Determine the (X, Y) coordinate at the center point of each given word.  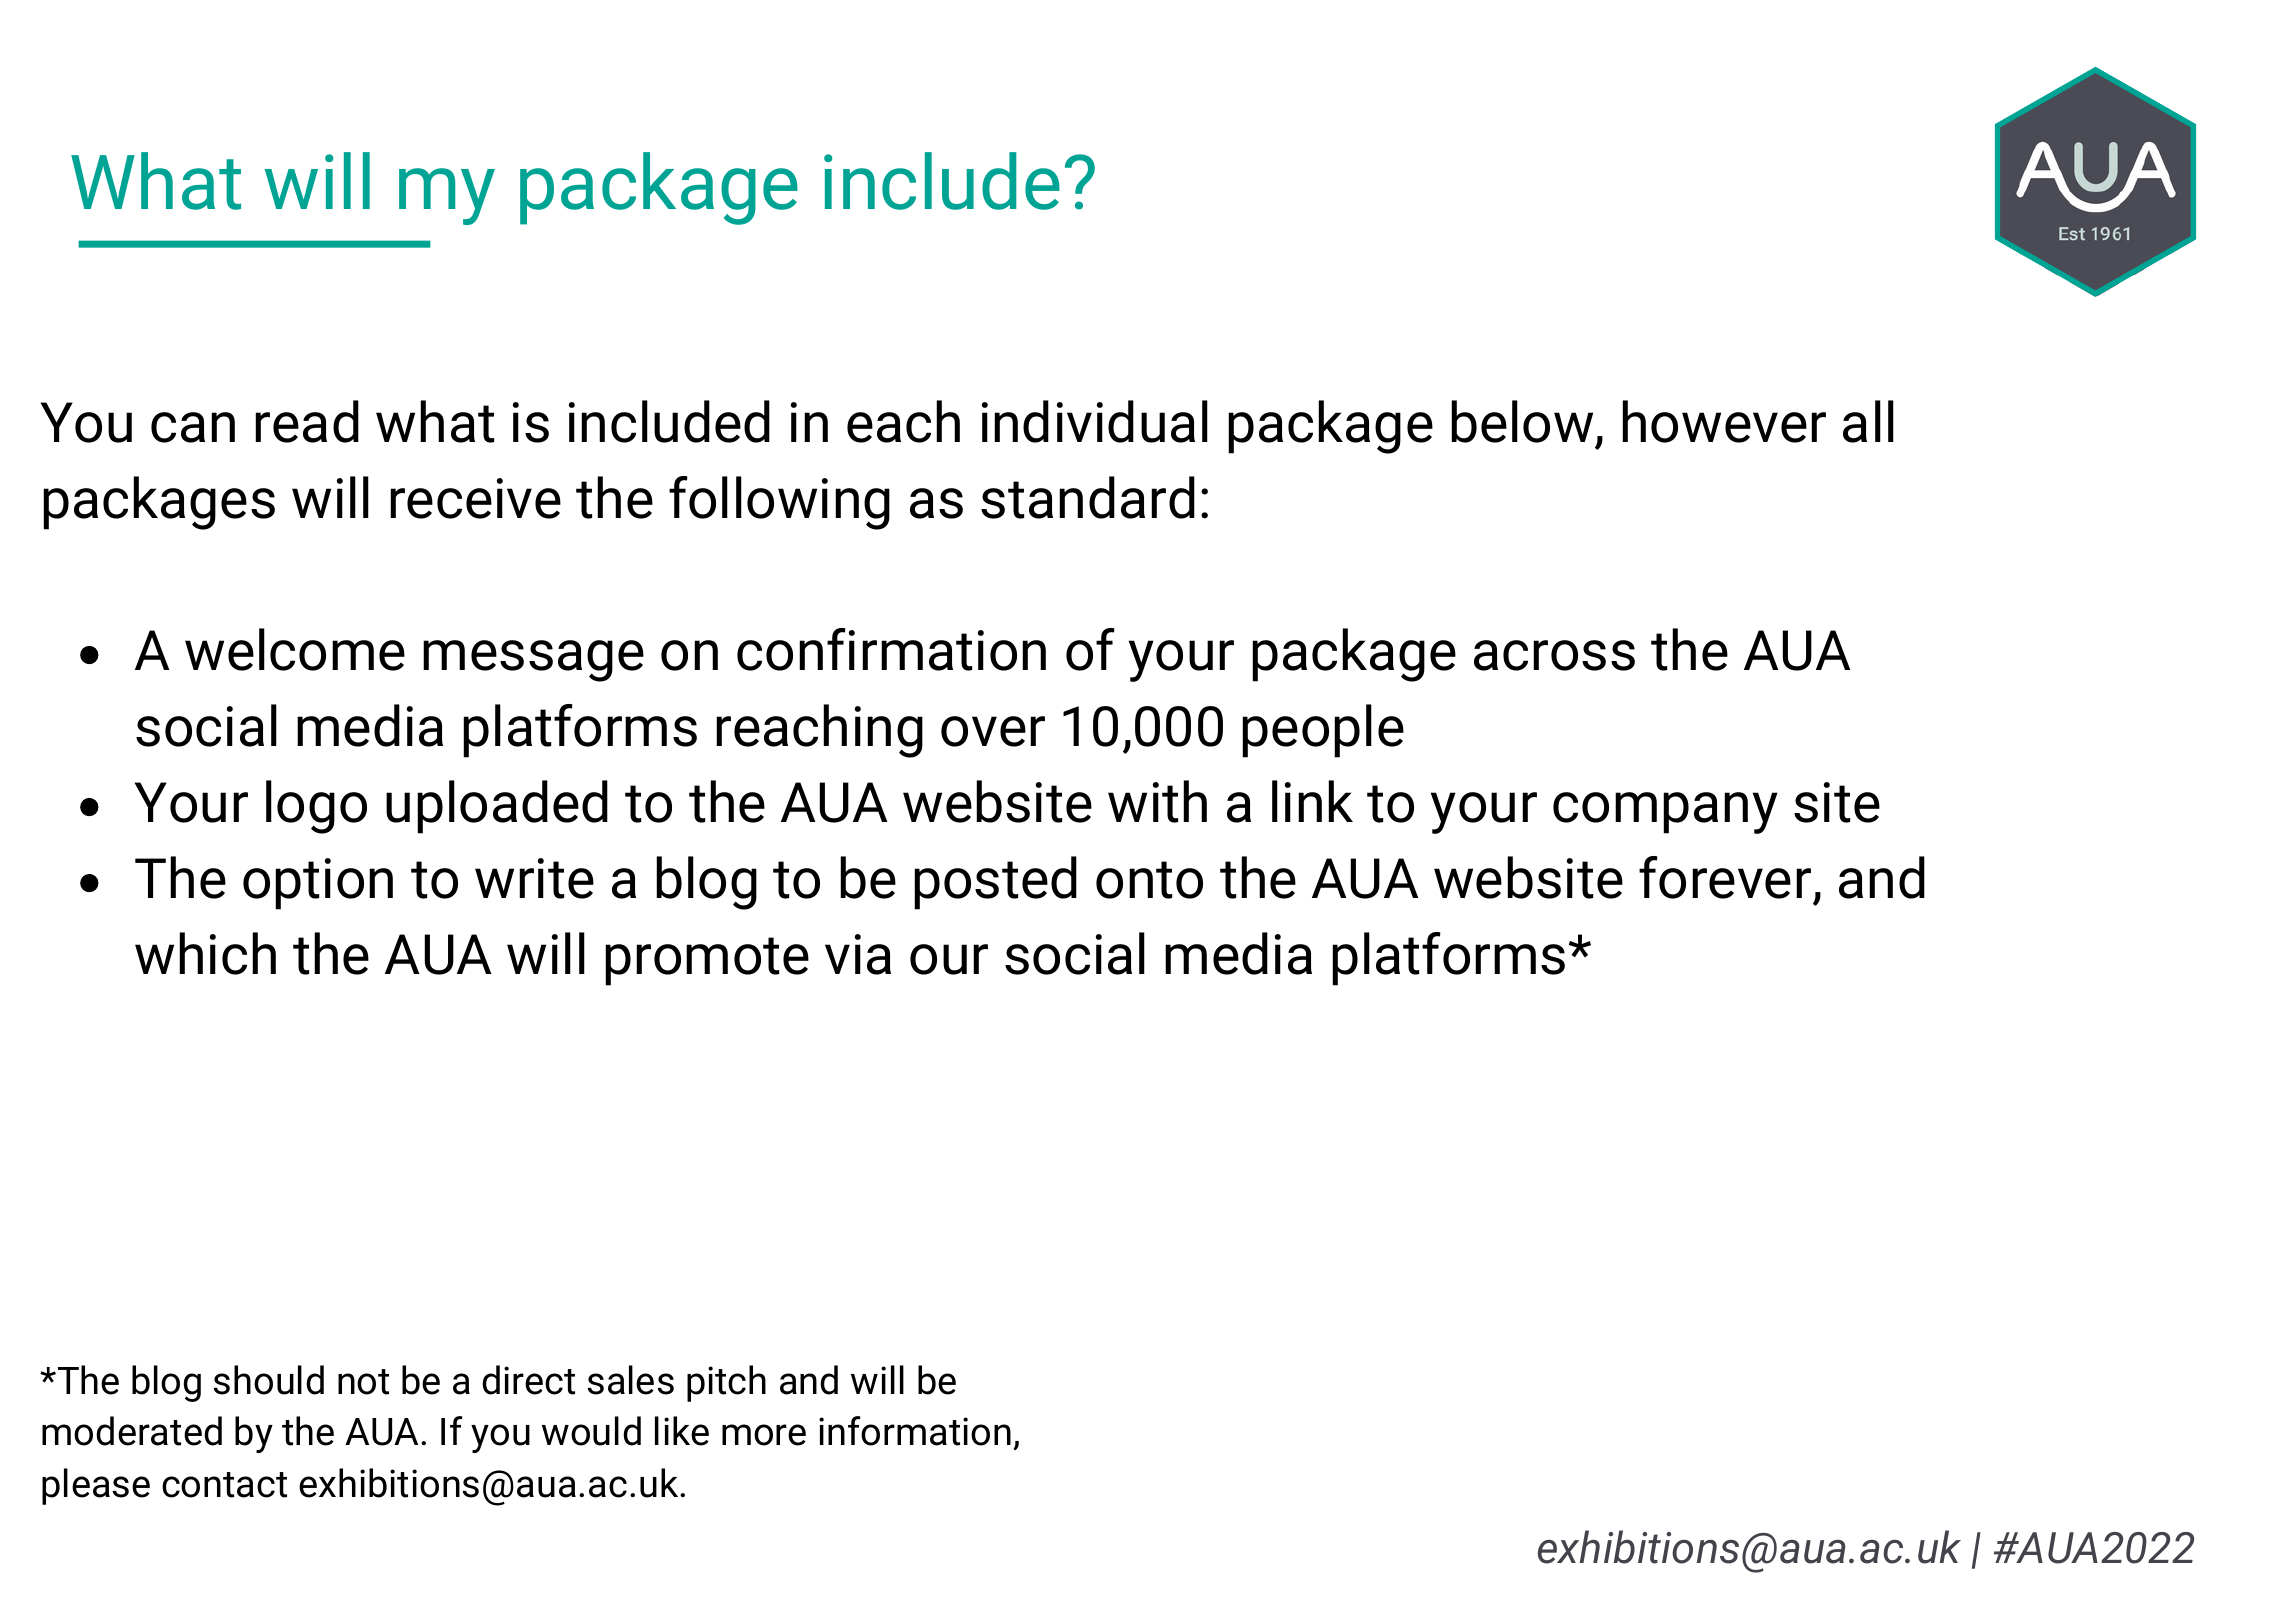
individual (1095, 421)
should (269, 1380)
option (318, 884)
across (1554, 655)
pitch (726, 1383)
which (205, 953)
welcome (295, 649)
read (307, 421)
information (915, 1431)
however (1724, 421)
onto (1149, 880)
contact (224, 1485)
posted (995, 883)
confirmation (891, 649)
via (858, 954)
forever (1725, 877)
